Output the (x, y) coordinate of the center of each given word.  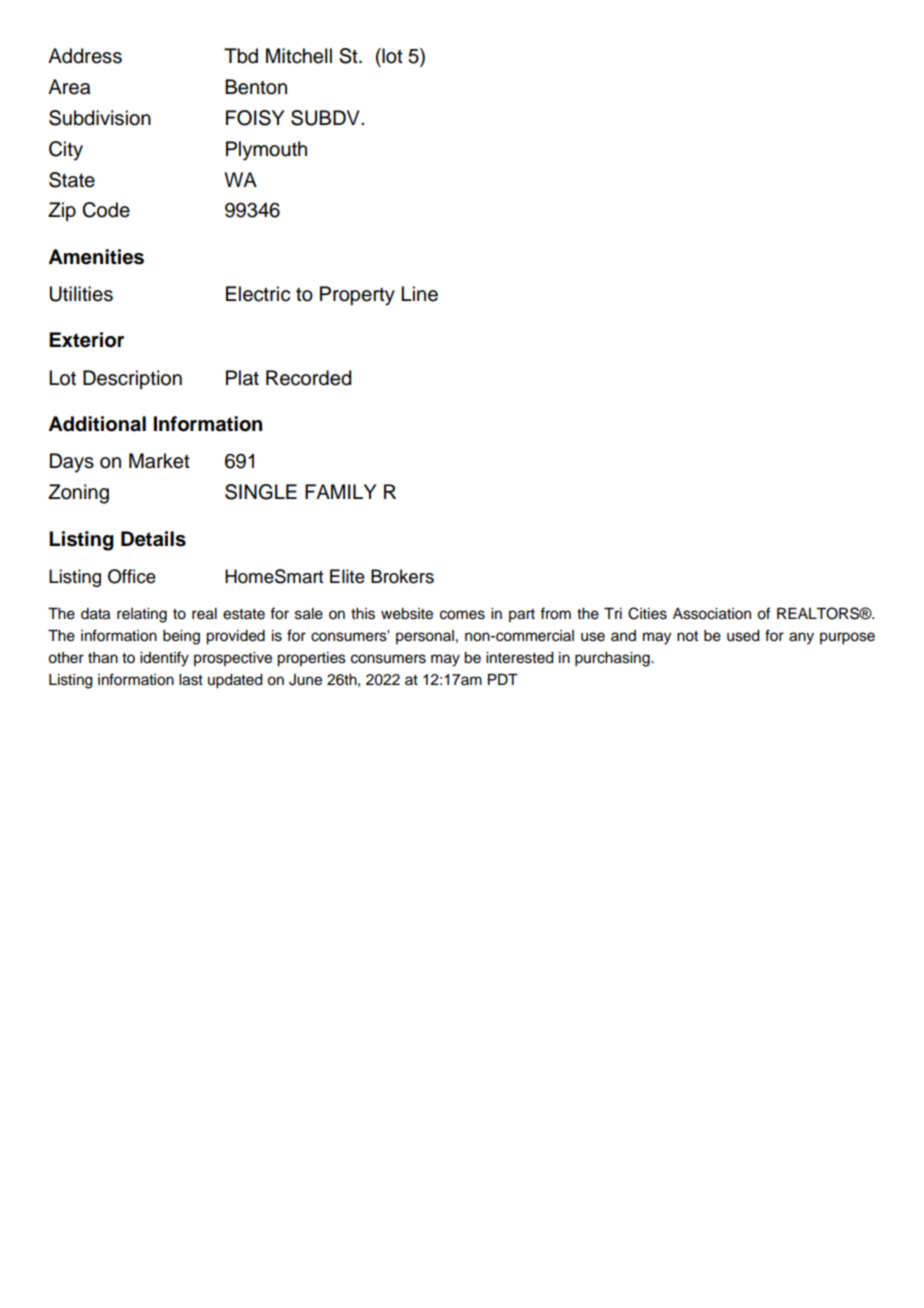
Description (132, 379)
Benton (256, 87)
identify (164, 659)
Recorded (308, 378)
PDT (503, 679)
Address (85, 56)
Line (419, 294)
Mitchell (299, 56)
